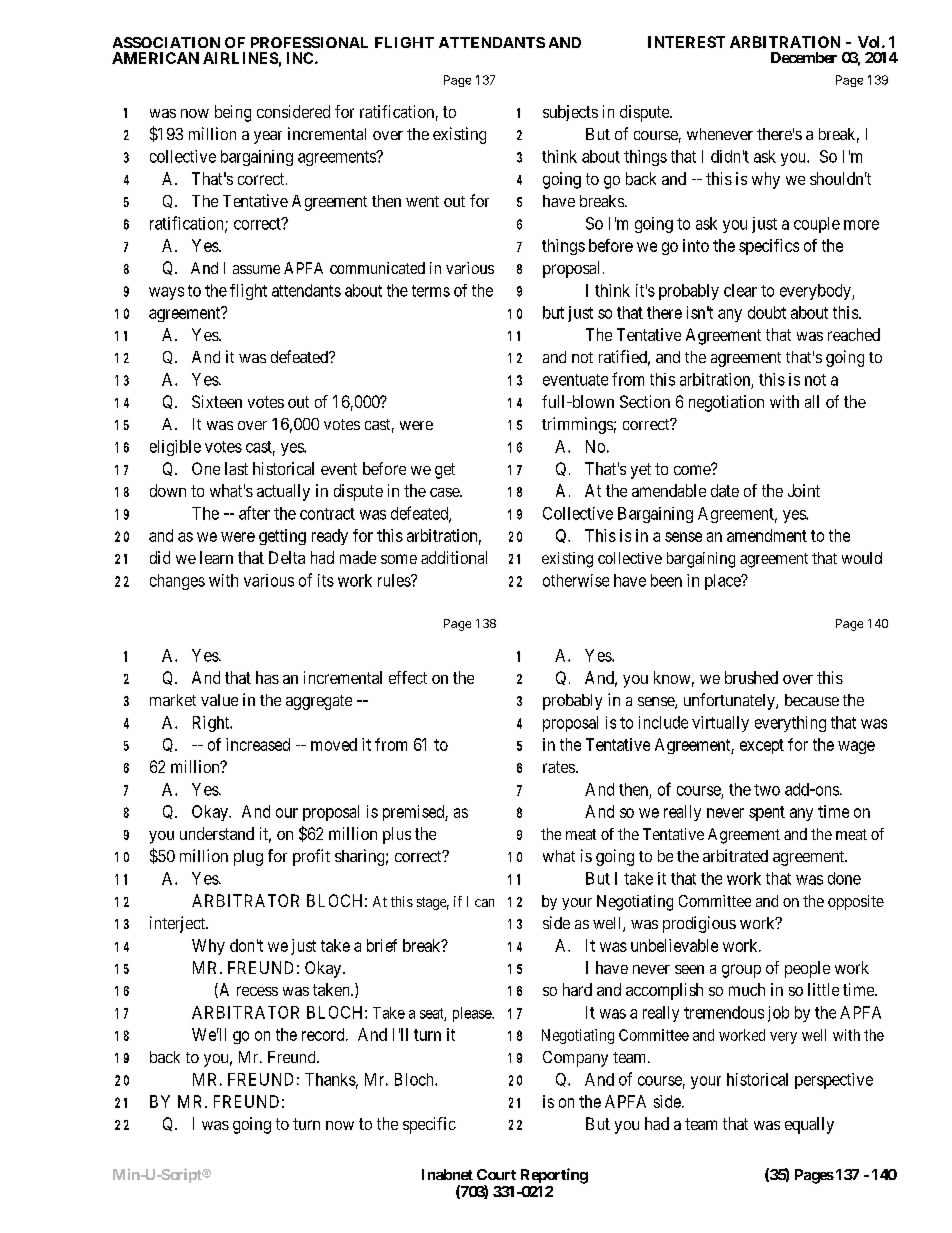 The image size is (952, 1233). What do you see at coordinates (767, 312) in the page?
I see `doubt` at bounding box center [767, 312].
